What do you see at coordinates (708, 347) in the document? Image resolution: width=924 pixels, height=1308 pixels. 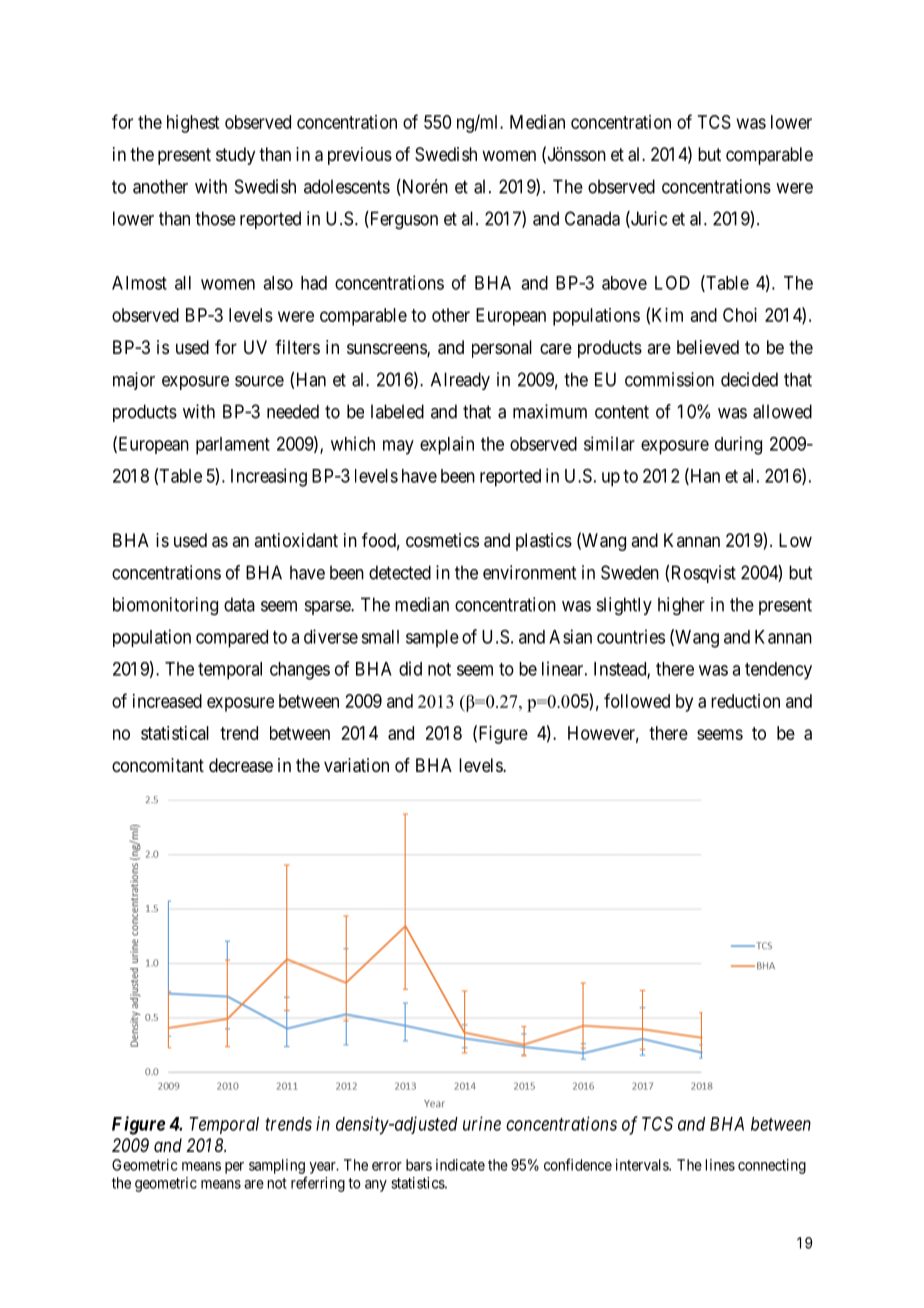 I see `believed` at bounding box center [708, 347].
